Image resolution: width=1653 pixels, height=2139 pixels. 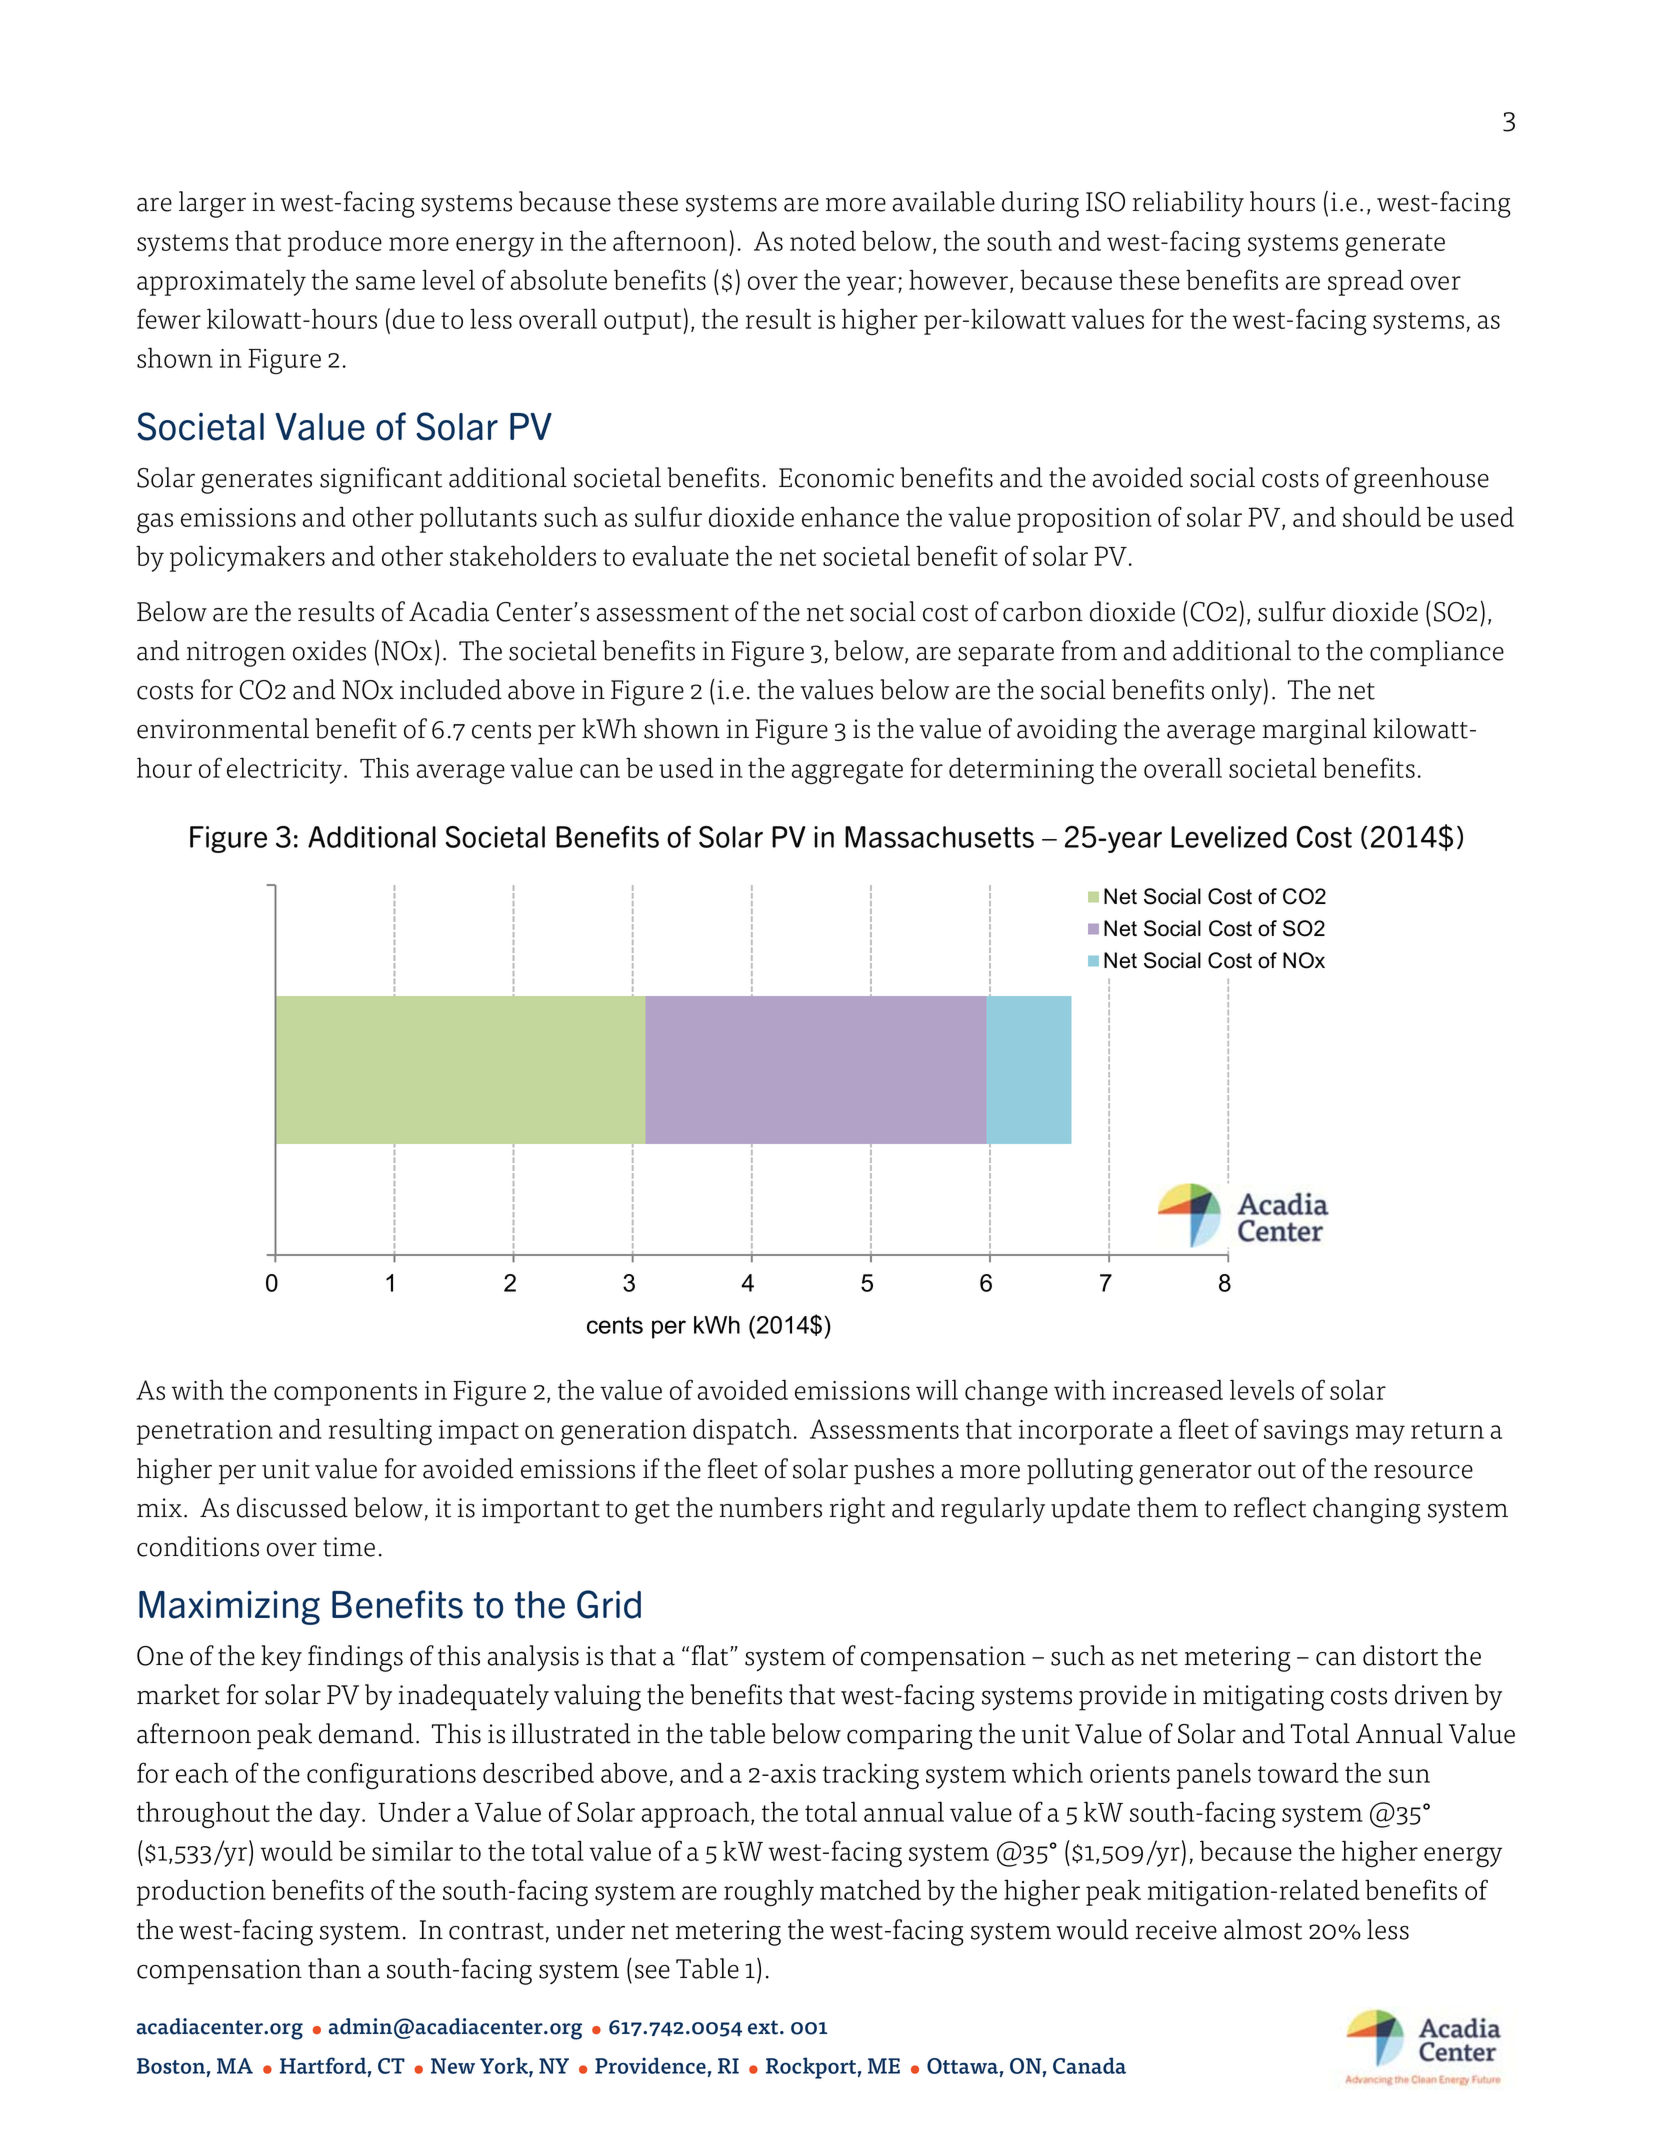 What do you see at coordinates (1366, 282) in the screenshot?
I see `spread` at bounding box center [1366, 282].
